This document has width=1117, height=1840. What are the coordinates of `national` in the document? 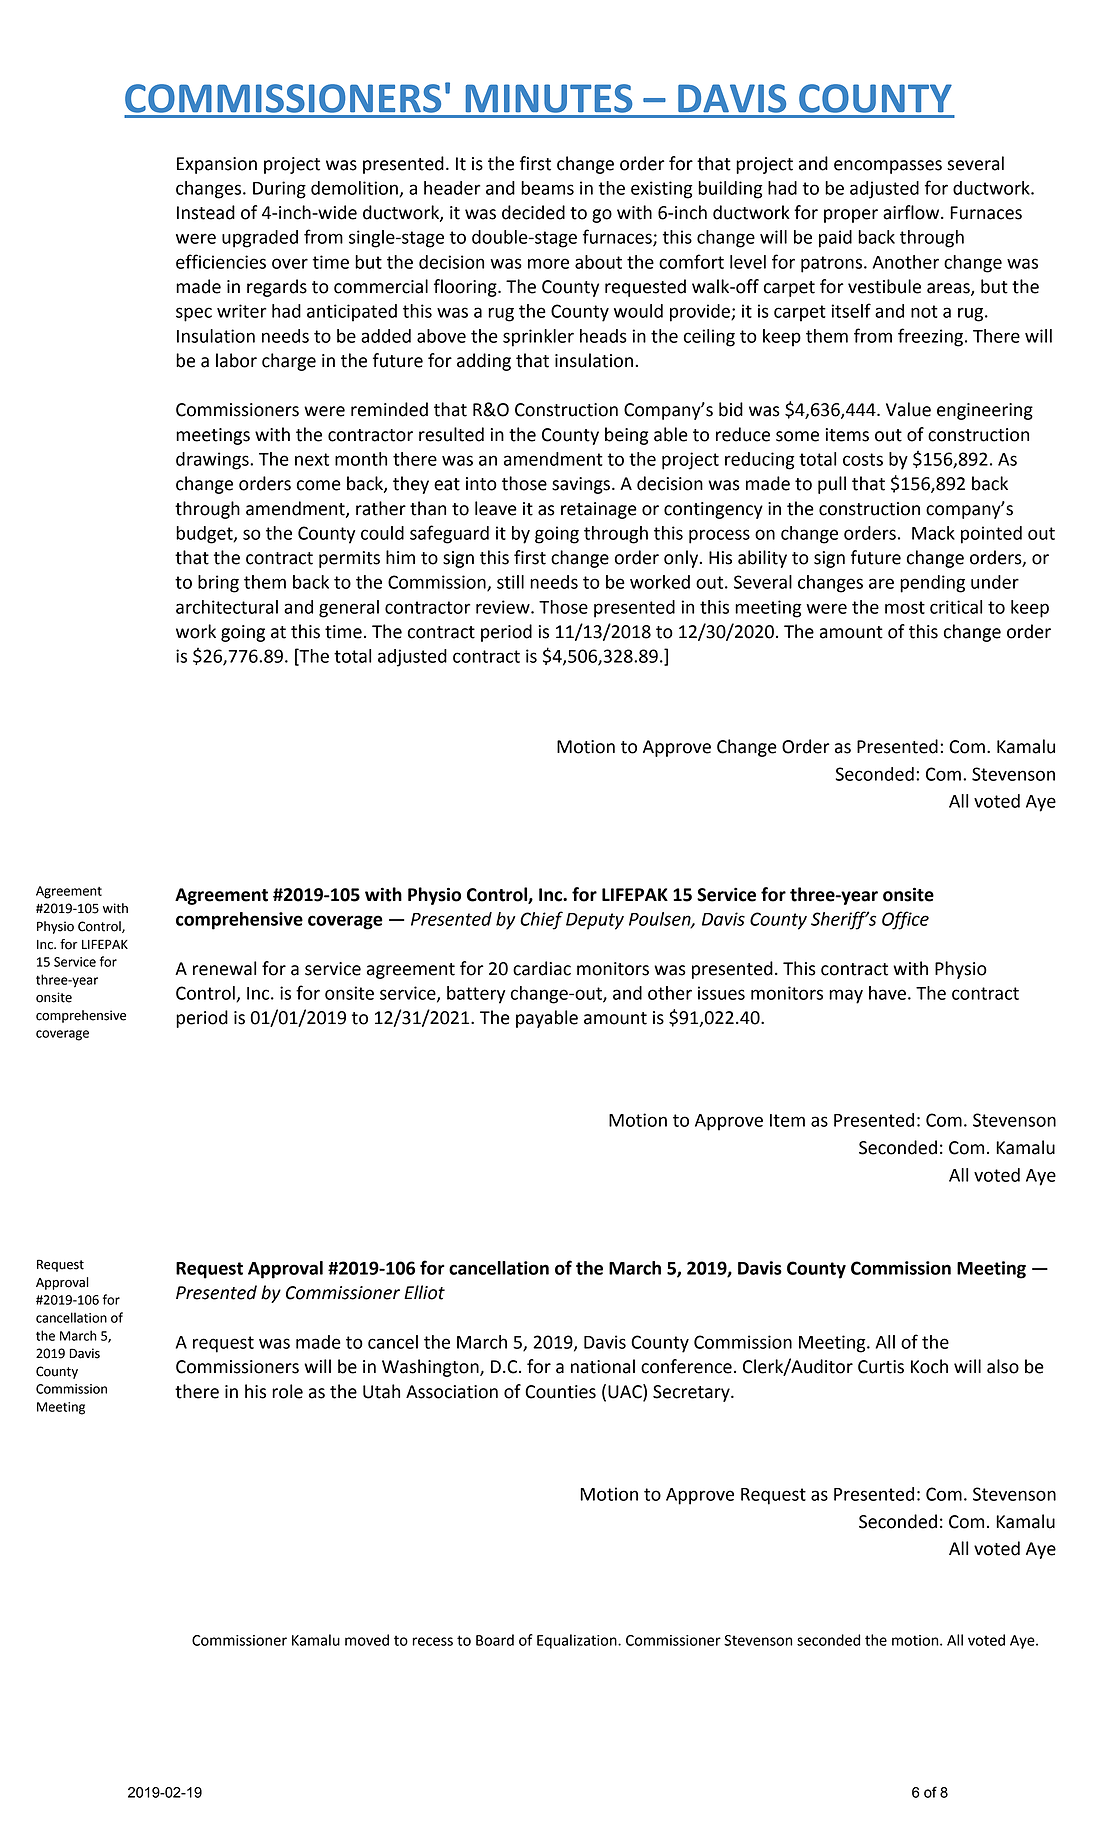 It's located at (603, 1366).
